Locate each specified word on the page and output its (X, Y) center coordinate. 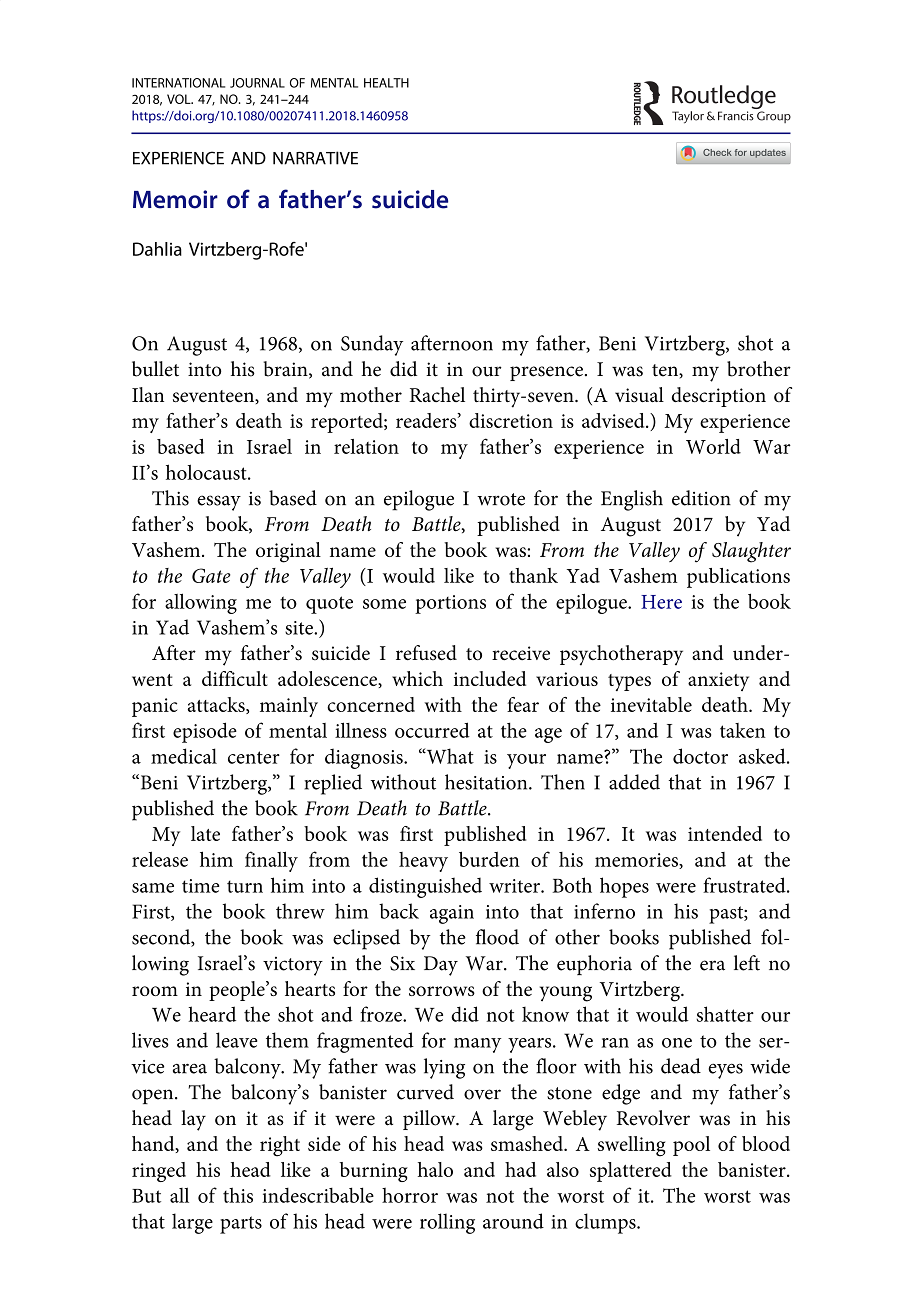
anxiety (718, 681)
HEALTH (386, 83)
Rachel (437, 394)
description (719, 397)
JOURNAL (257, 83)
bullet (155, 369)
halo (435, 1169)
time (200, 886)
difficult (235, 678)
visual (639, 394)
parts (241, 1225)
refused (426, 653)
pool (691, 1146)
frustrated (745, 885)
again (452, 914)
